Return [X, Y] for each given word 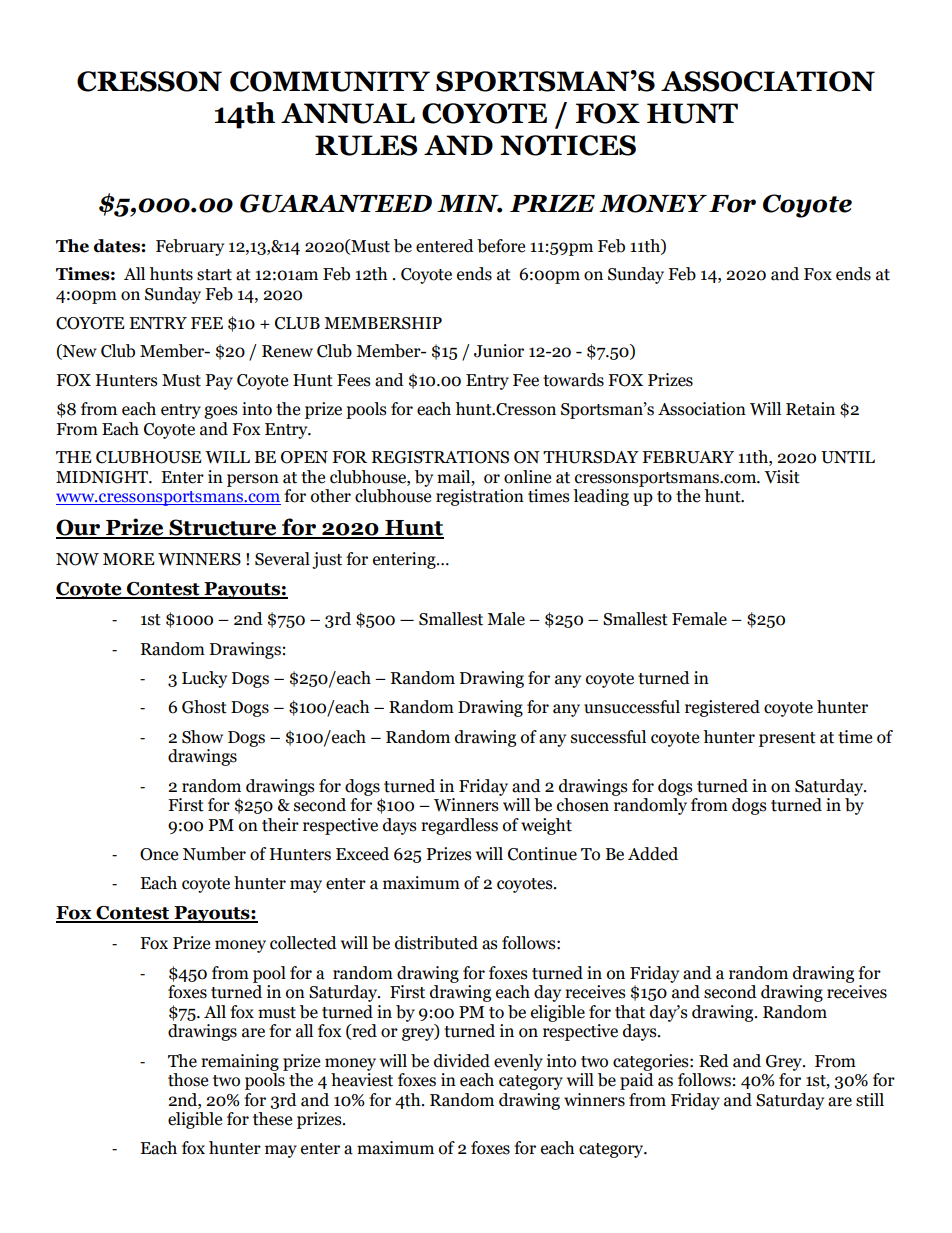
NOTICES [568, 145]
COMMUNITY [330, 81]
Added [653, 854]
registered [722, 708]
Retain [810, 409]
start [214, 275]
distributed [436, 943]
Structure [223, 528]
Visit [782, 477]
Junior [499, 351]
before [501, 246]
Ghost [204, 707]
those [188, 1080]
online [527, 477]
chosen [583, 805]
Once [159, 854]
